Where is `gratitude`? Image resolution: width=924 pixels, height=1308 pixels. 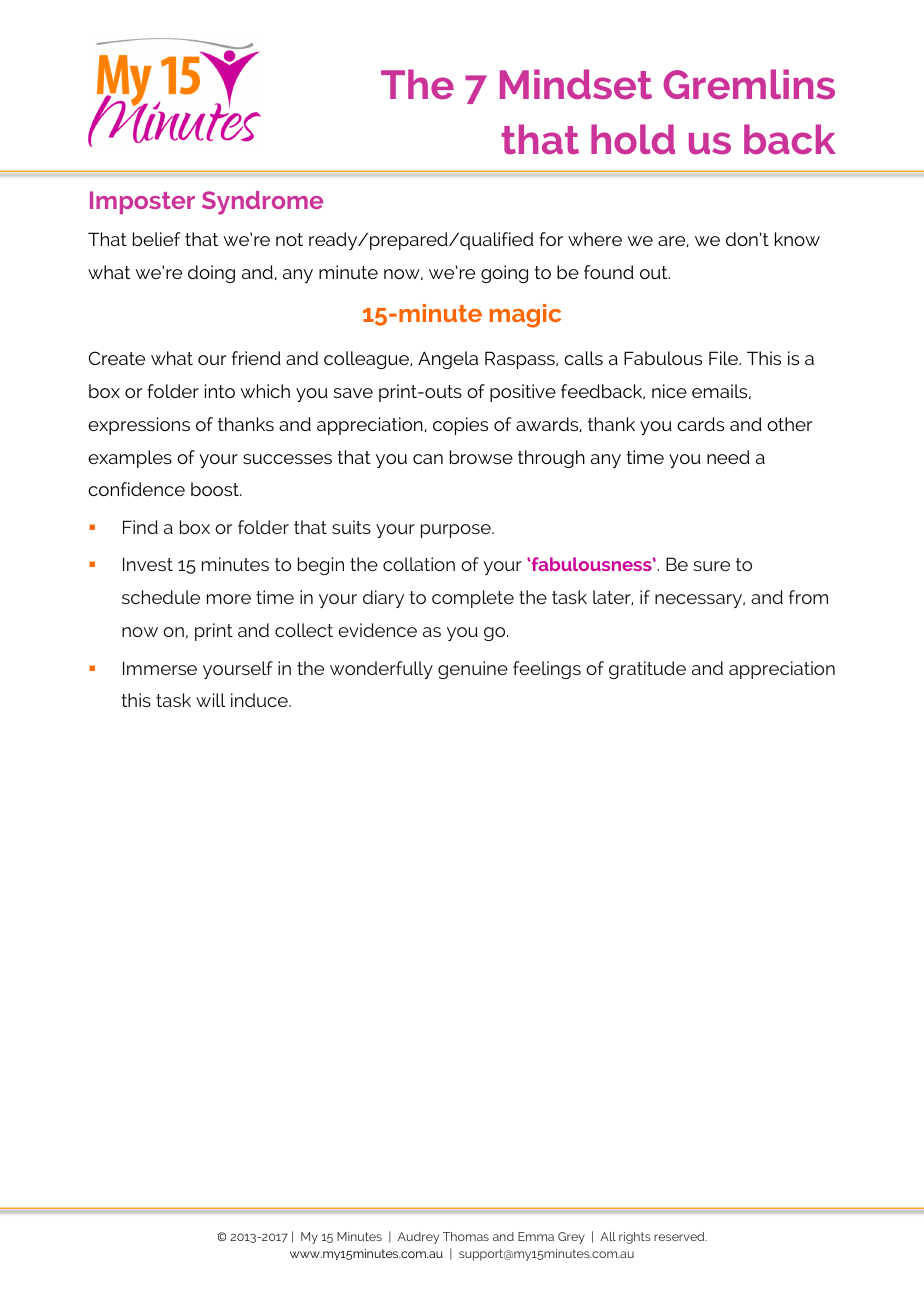 gratitude is located at coordinates (647, 670).
